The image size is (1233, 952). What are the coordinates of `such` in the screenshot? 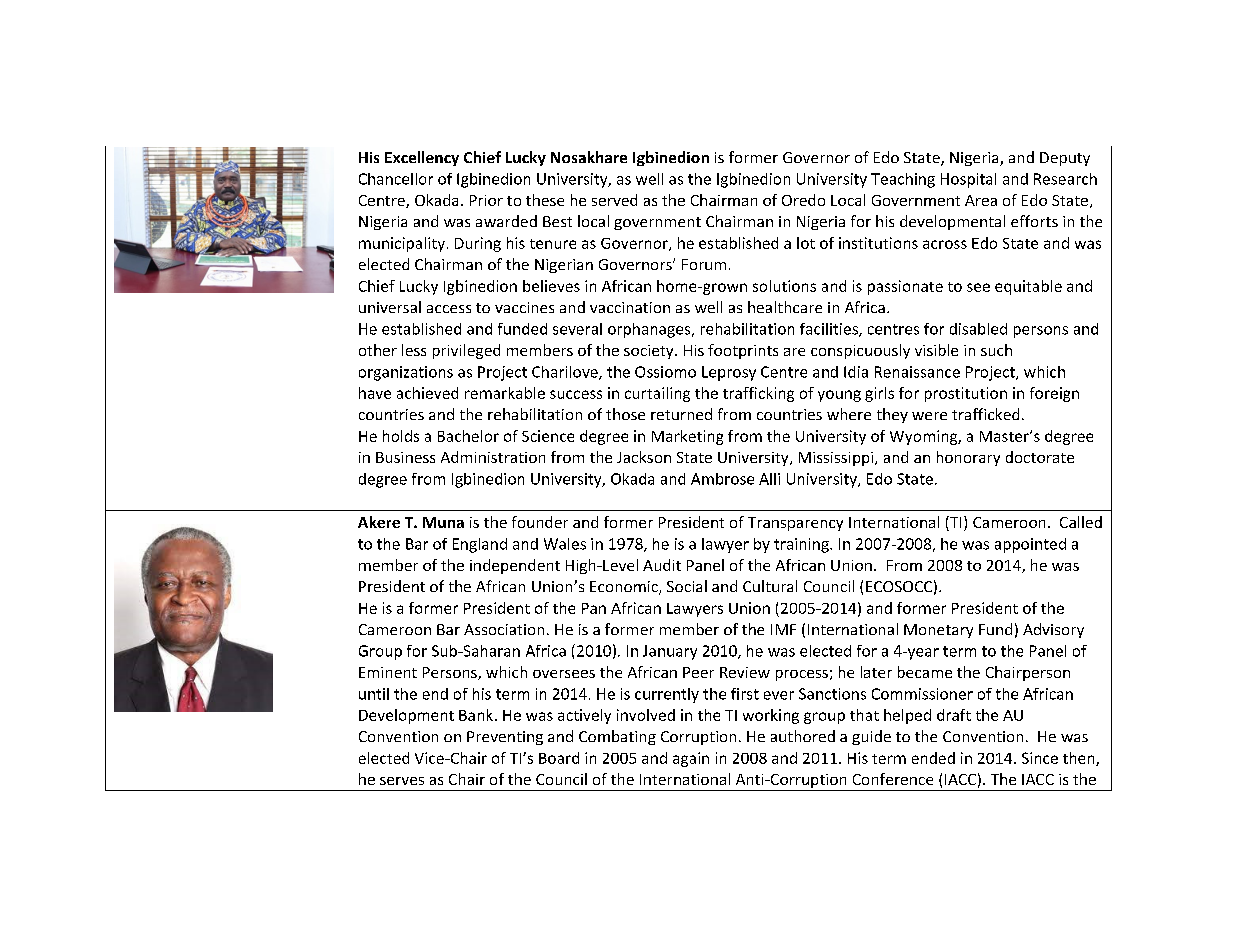 It's located at (996, 350).
